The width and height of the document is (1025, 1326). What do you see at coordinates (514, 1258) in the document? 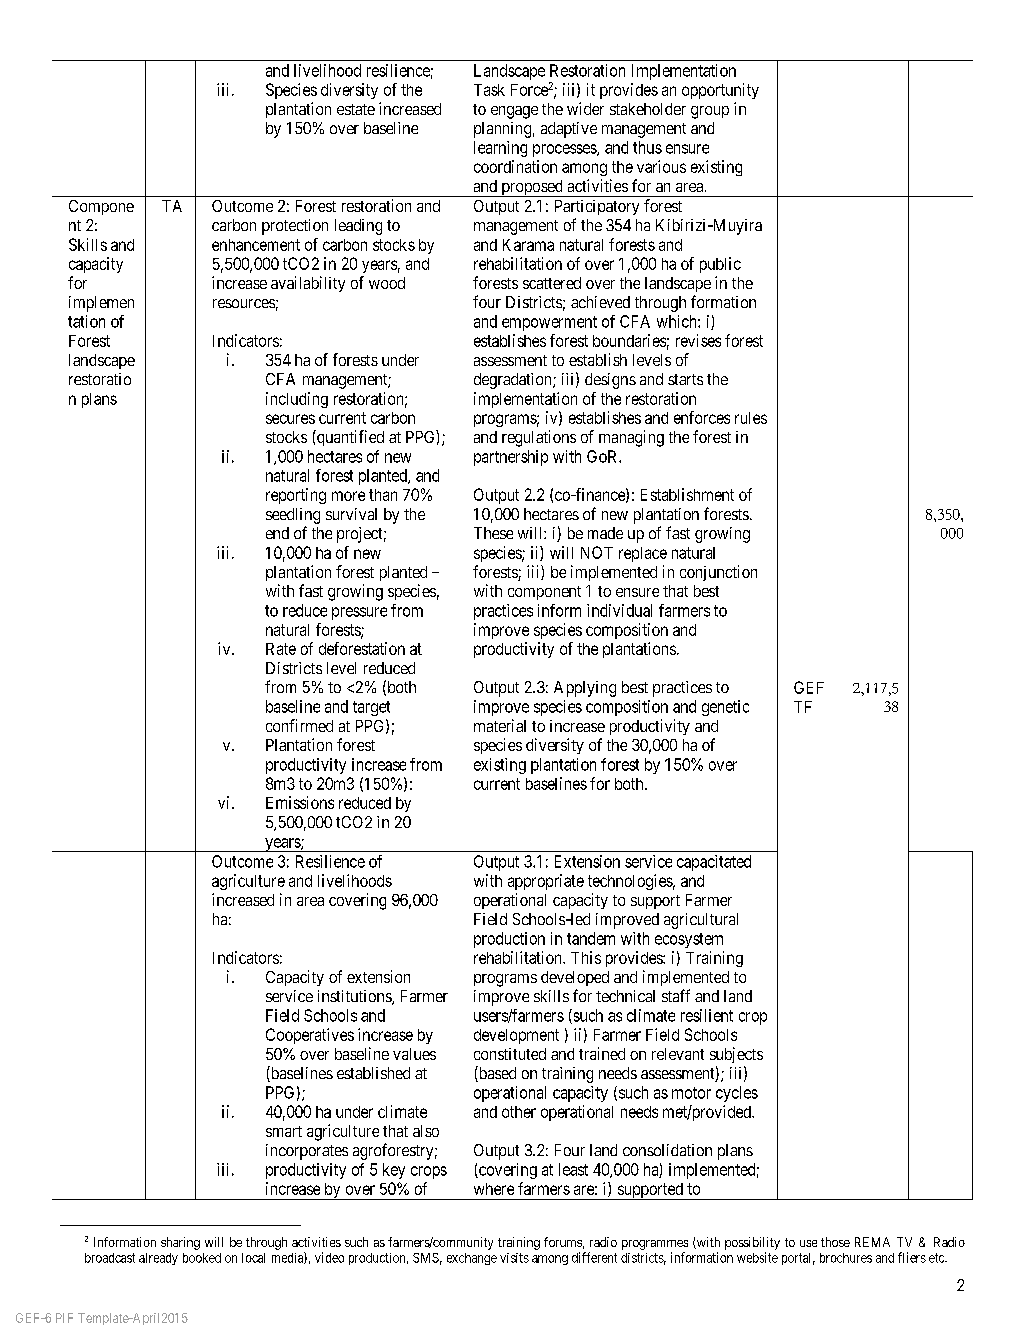
I see `visits` at bounding box center [514, 1258].
